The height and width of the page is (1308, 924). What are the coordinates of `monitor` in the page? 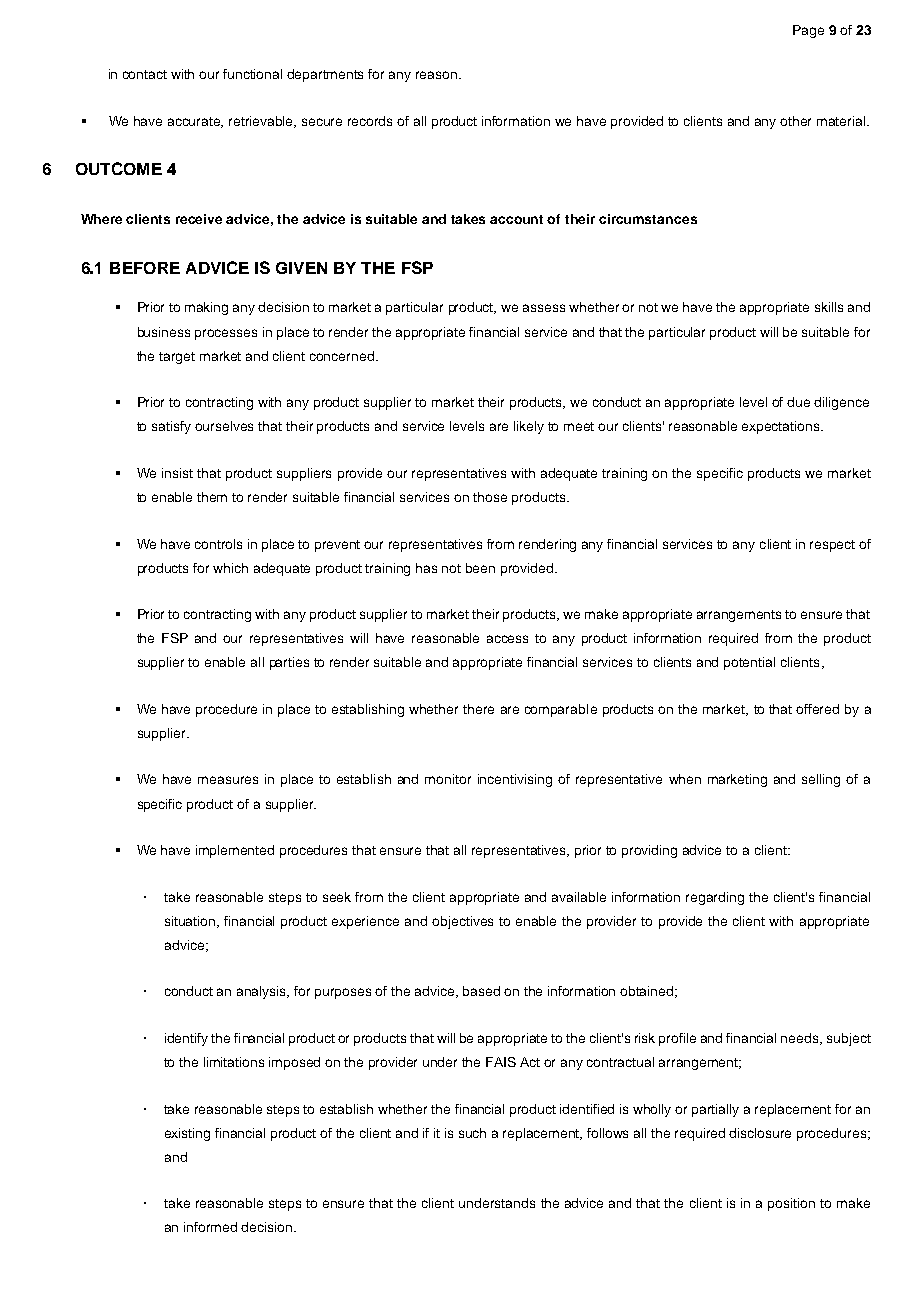 It's located at (448, 779).
